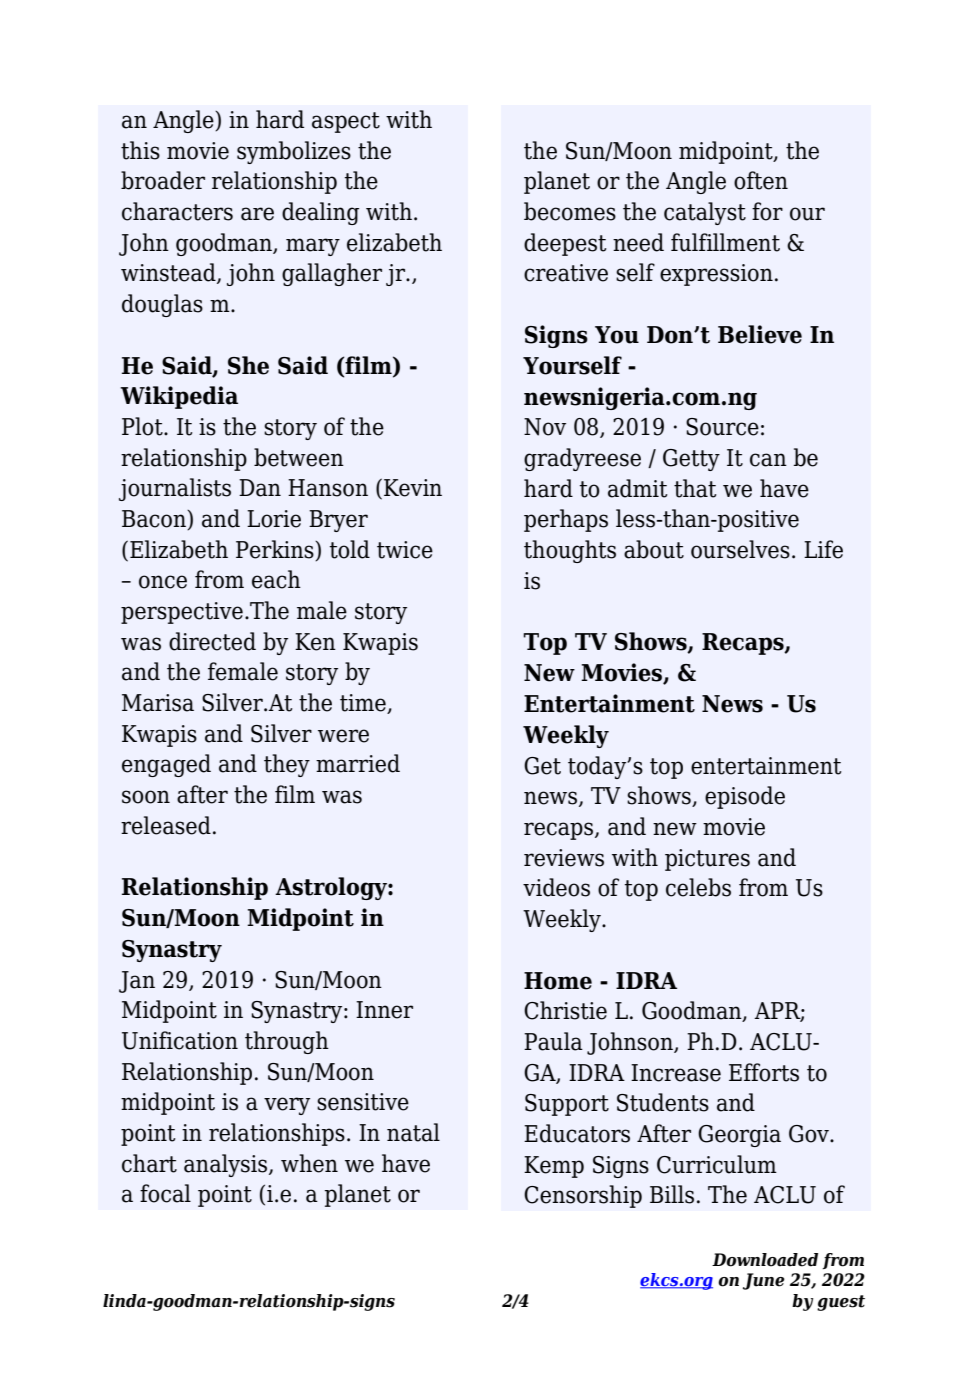  I want to click on often, so click(761, 180).
